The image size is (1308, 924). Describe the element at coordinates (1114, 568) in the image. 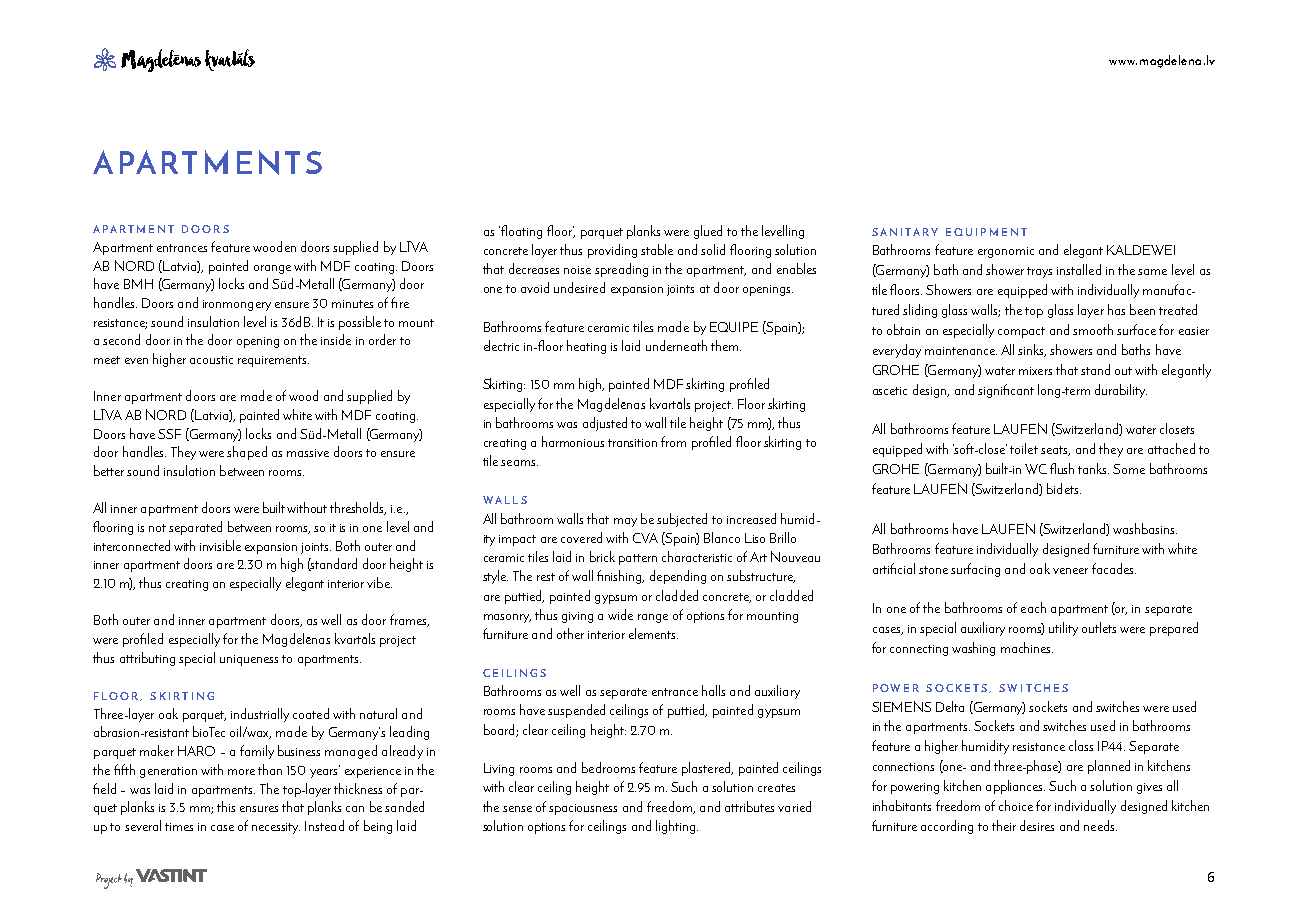

I see `facades` at that location.
